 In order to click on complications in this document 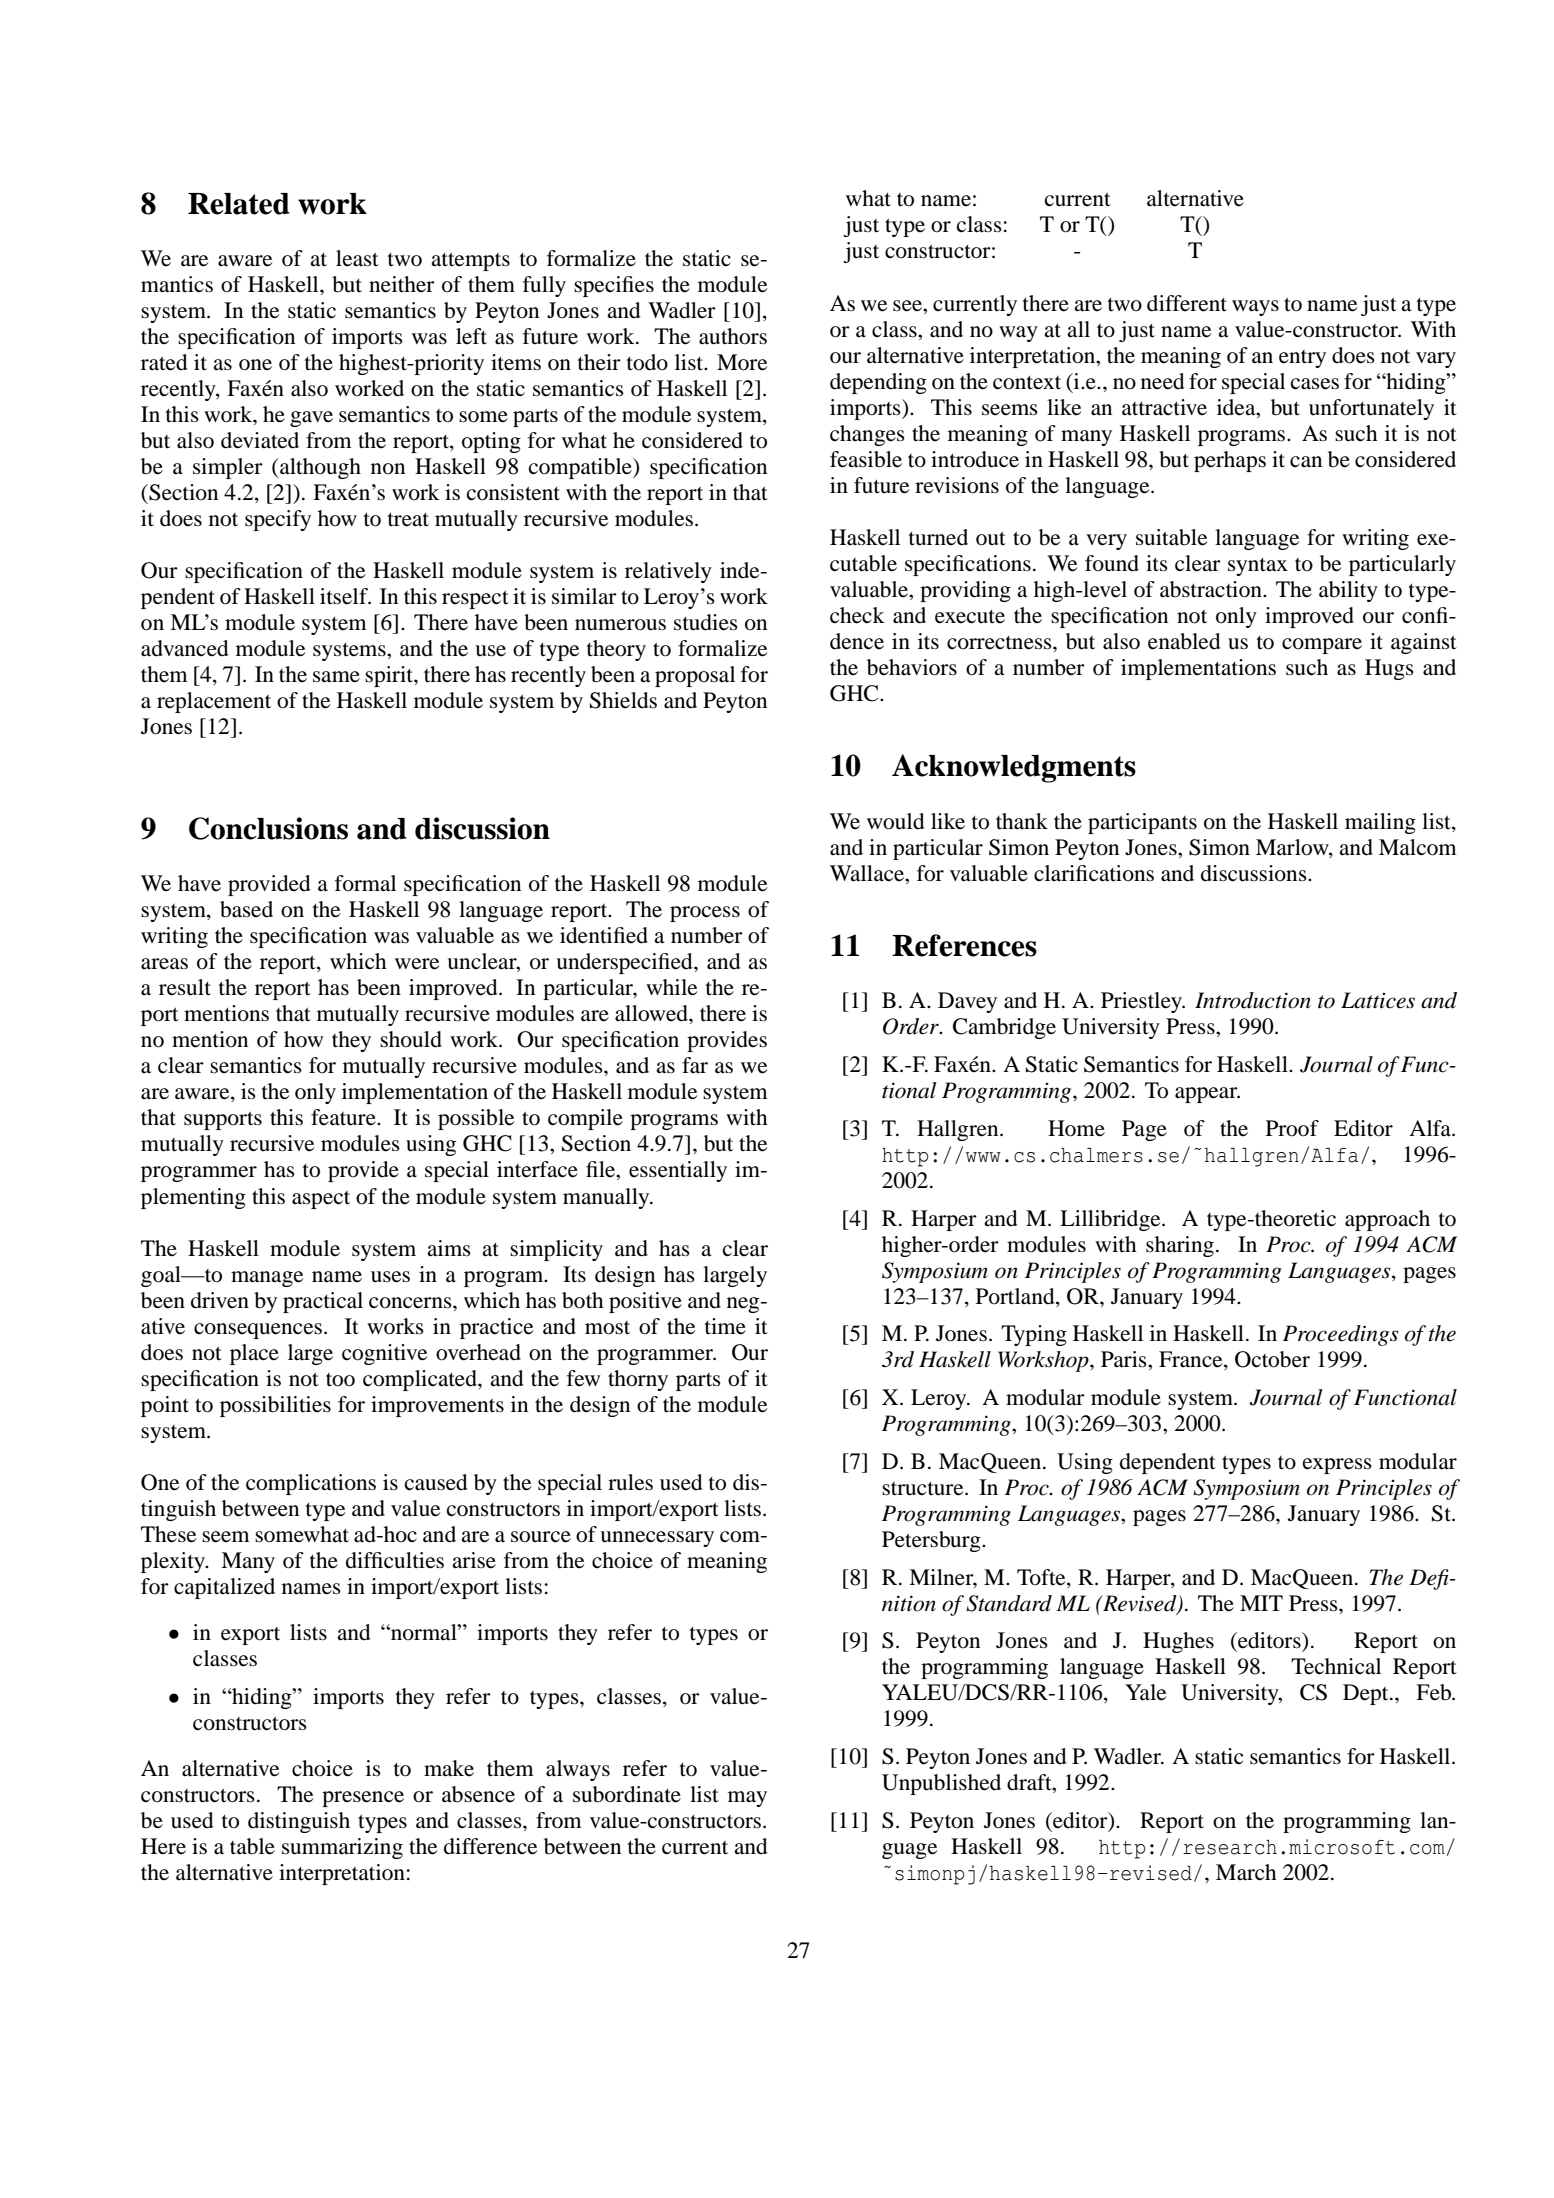, I will do `click(311, 1484)`.
